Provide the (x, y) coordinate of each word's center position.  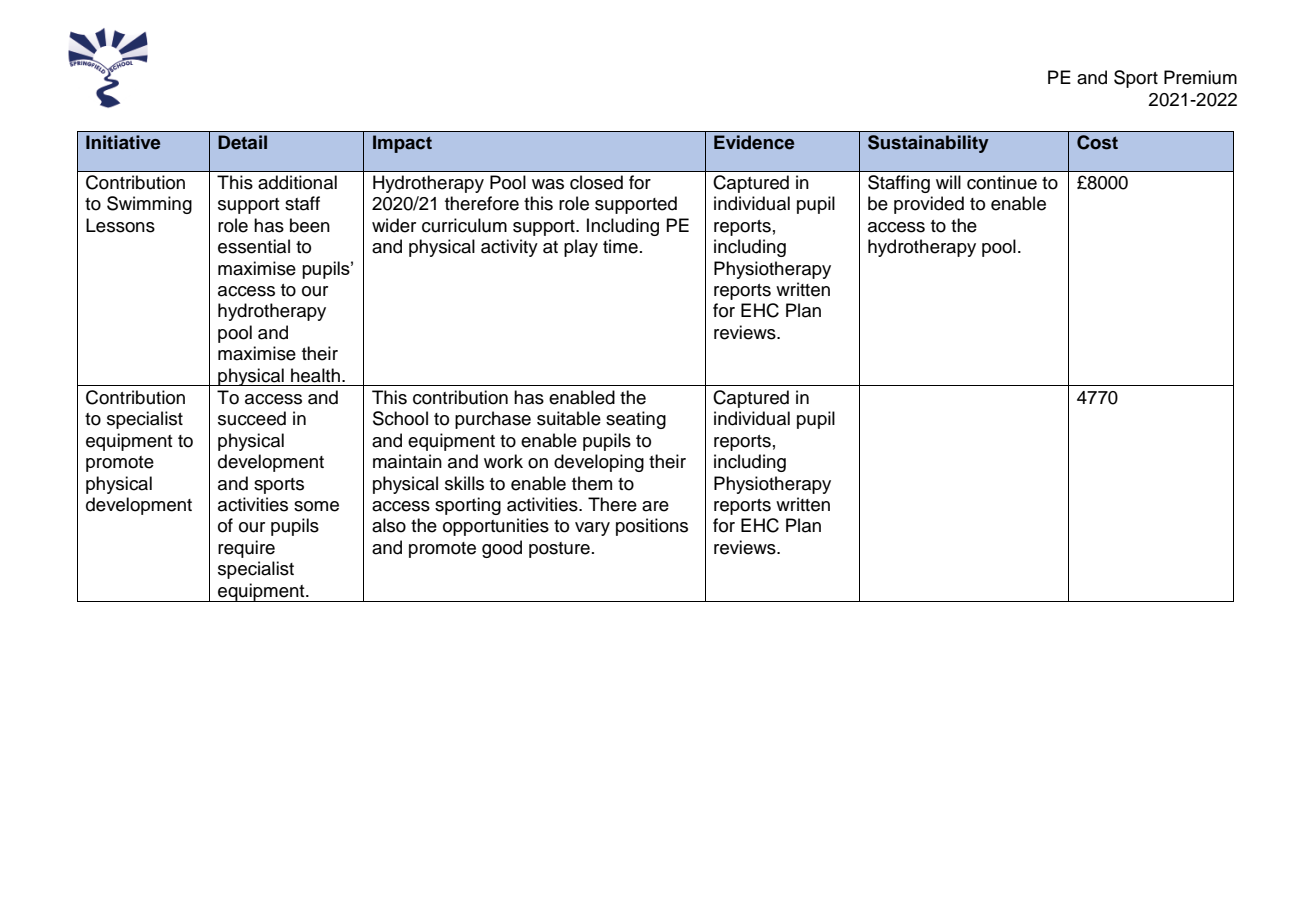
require (246, 549)
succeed (252, 418)
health (315, 375)
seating (636, 420)
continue (1002, 182)
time (620, 246)
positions (652, 527)
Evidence (754, 142)
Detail (242, 142)
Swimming (149, 205)
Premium (1200, 77)
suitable (569, 418)
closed (596, 182)
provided (929, 205)
